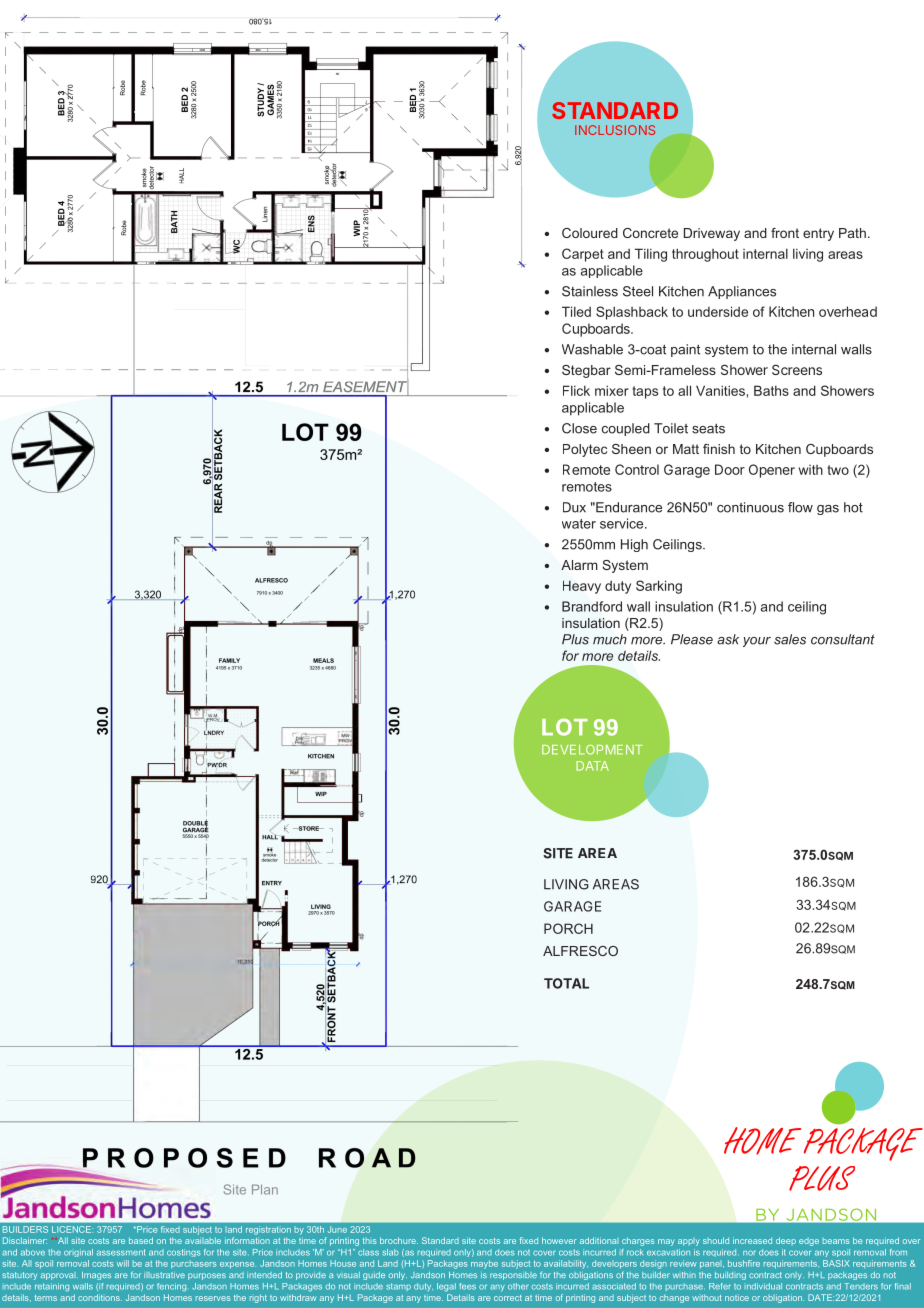  What do you see at coordinates (592, 750) in the document?
I see `DEVELOPMENT` at bounding box center [592, 750].
